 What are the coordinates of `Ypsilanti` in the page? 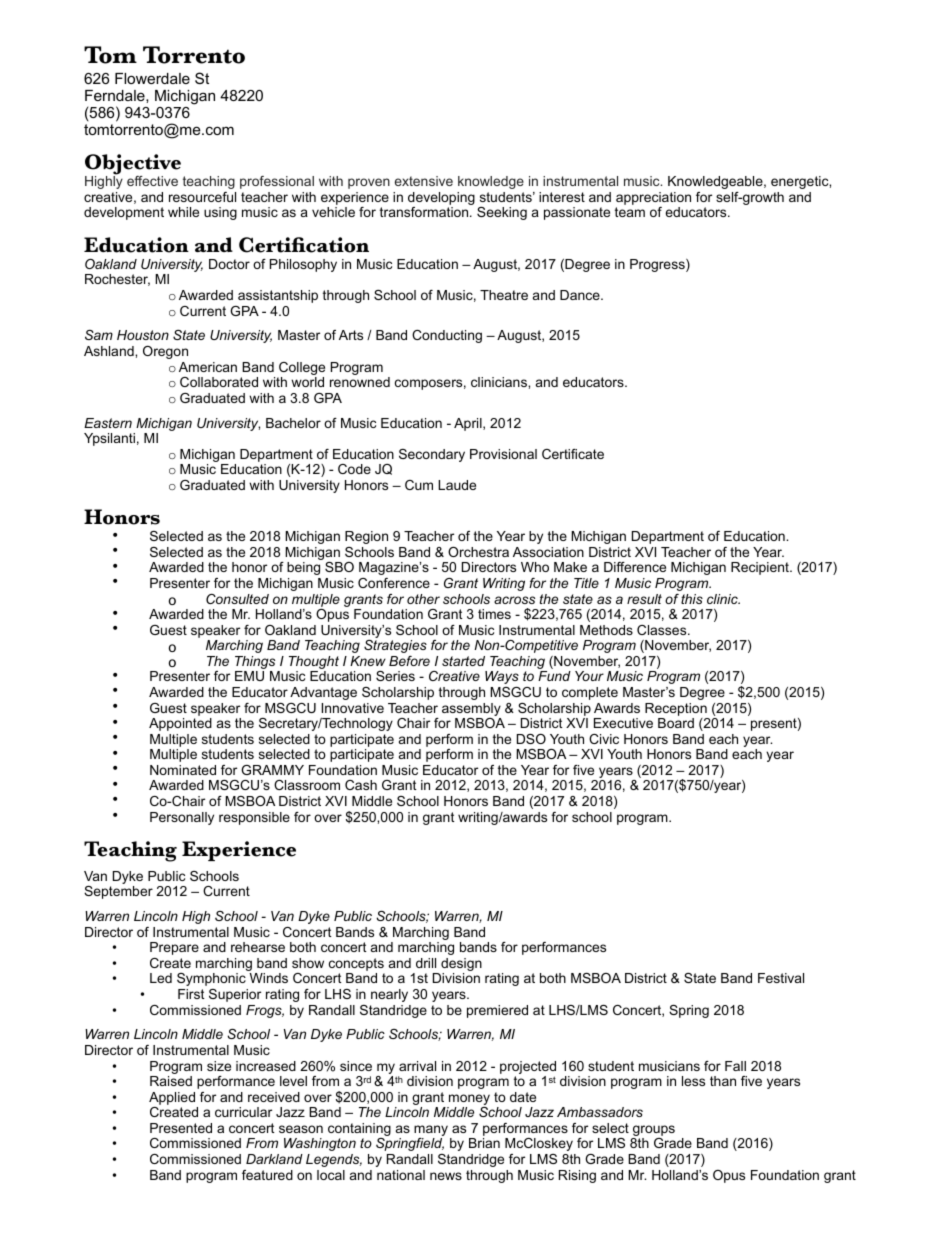 It's located at (109, 439).
